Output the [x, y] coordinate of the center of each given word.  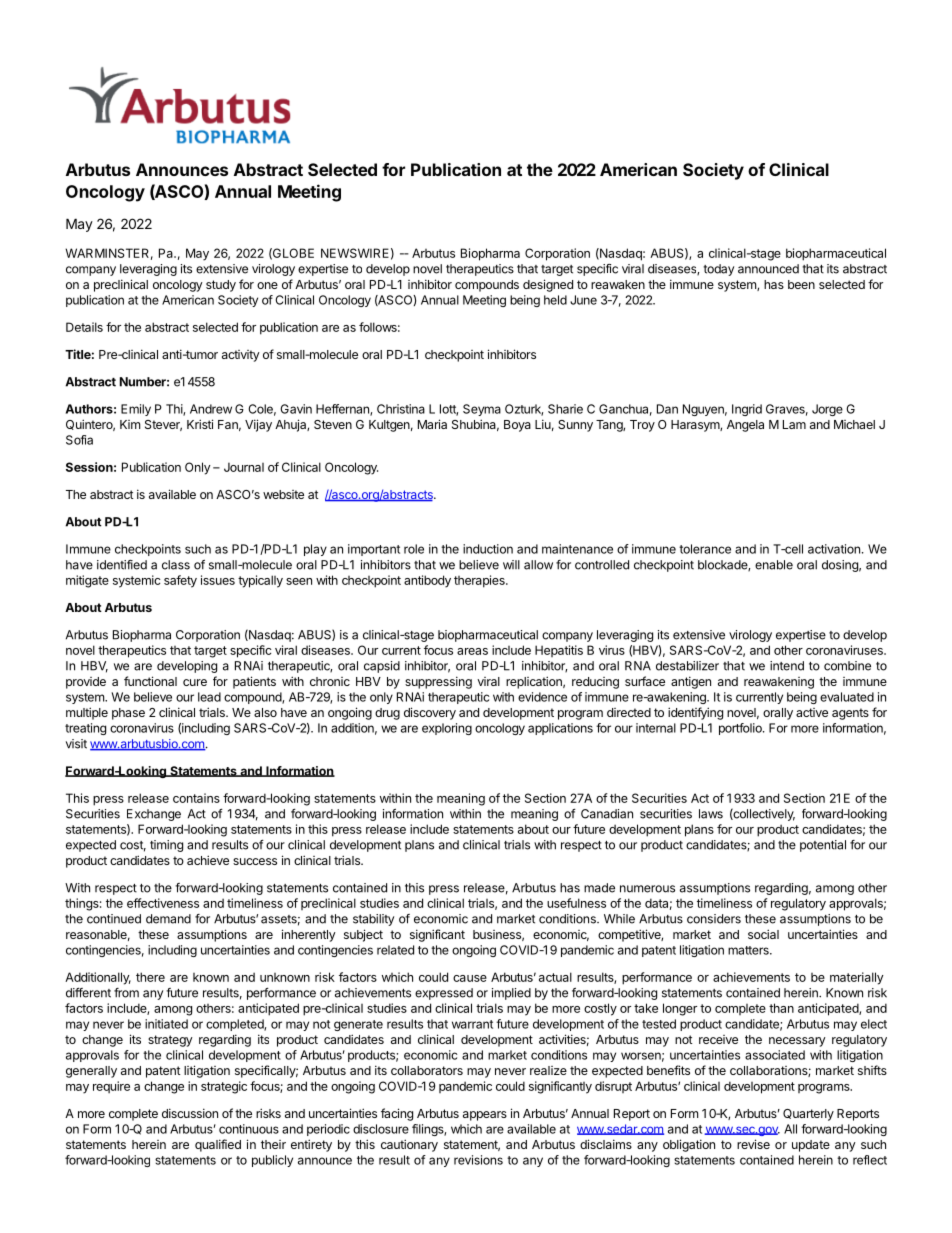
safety [180, 581]
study [221, 286]
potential [823, 846]
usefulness [576, 903]
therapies [480, 581]
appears [485, 1116]
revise [753, 1144]
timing [166, 846]
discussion [190, 1113]
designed [548, 285]
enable [774, 565]
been [801, 284]
